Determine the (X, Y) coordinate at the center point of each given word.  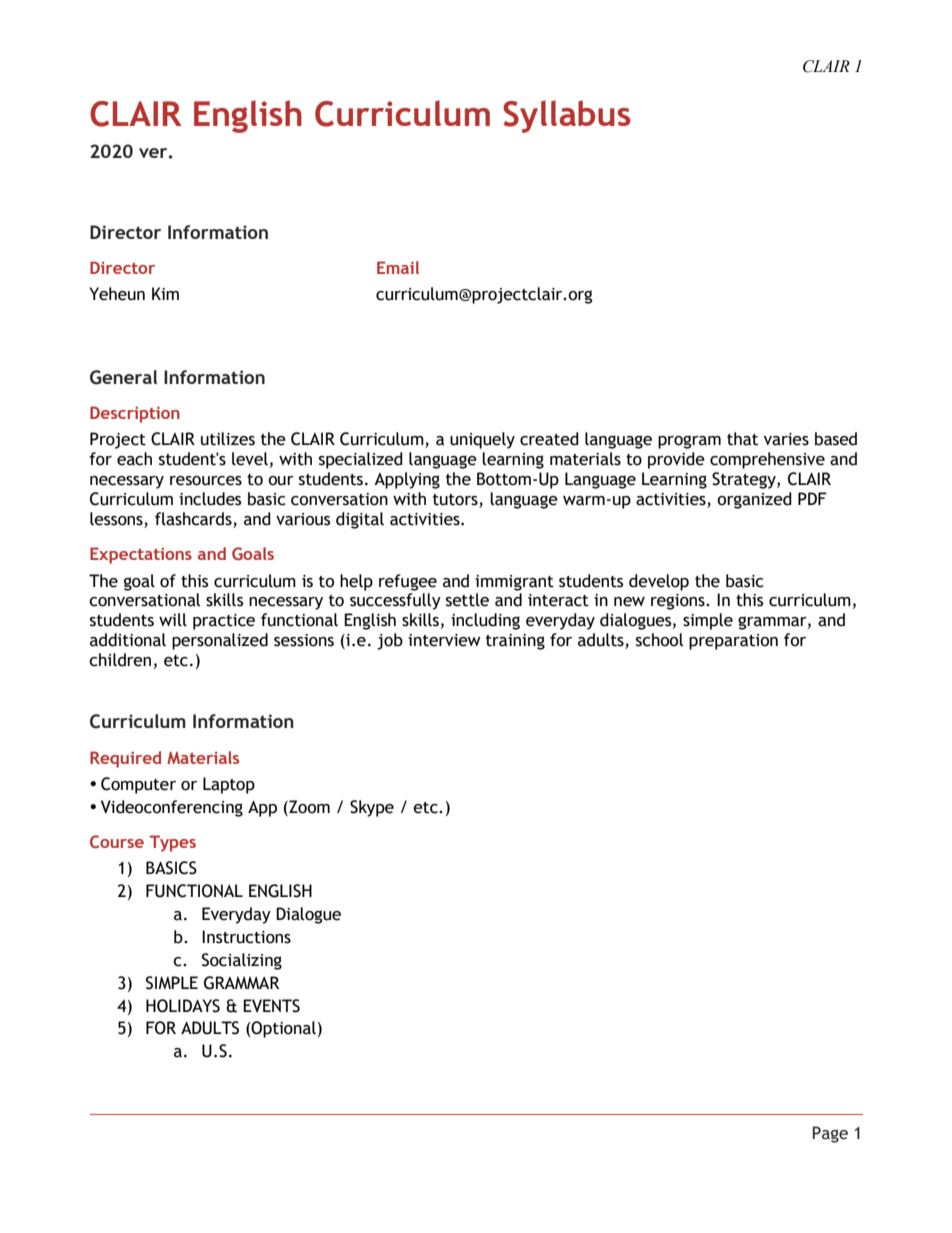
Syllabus (567, 116)
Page (830, 1134)
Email (398, 267)
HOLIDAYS (183, 1006)
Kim (165, 293)
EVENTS (271, 1006)
